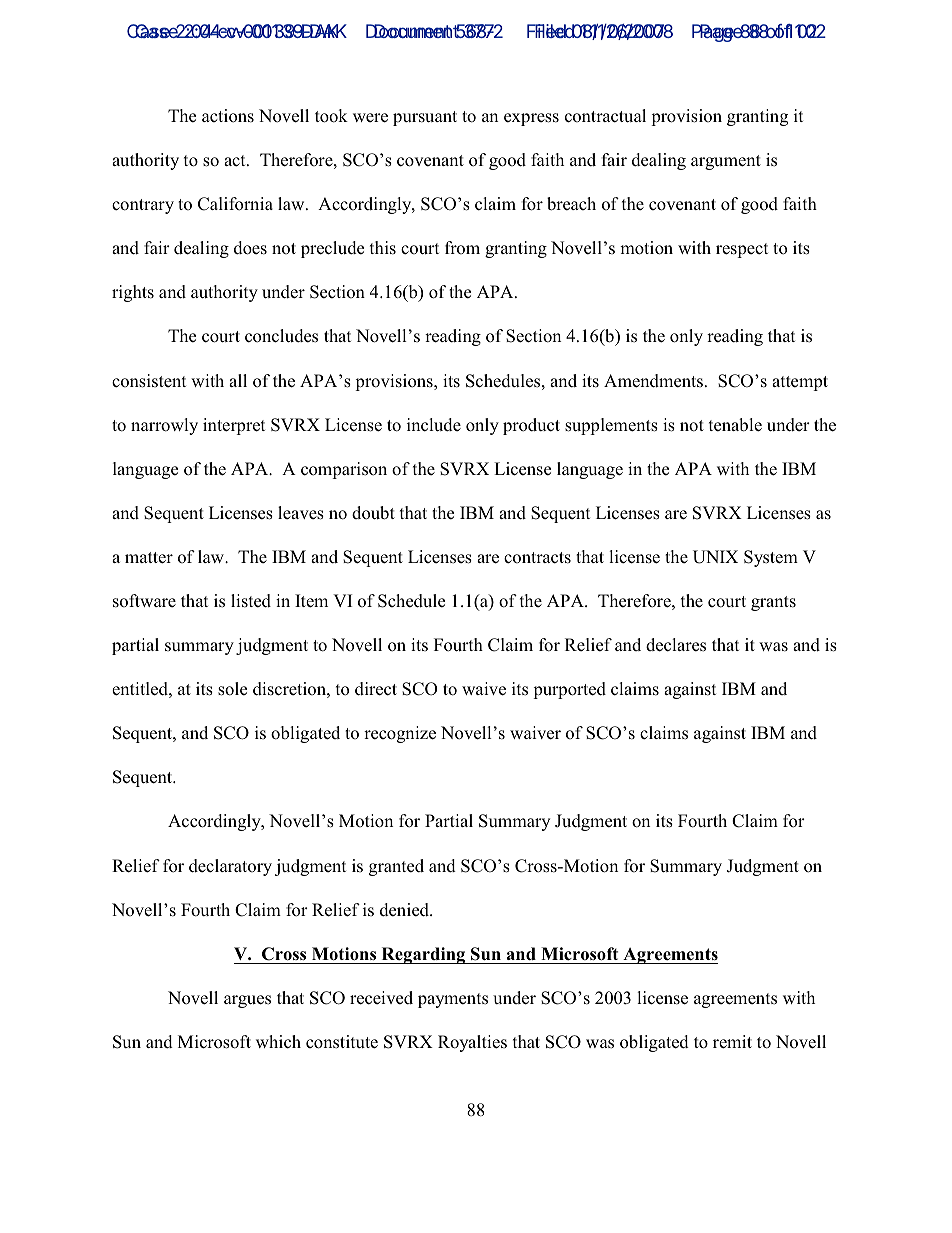  I want to click on pursuant, so click(425, 118).
